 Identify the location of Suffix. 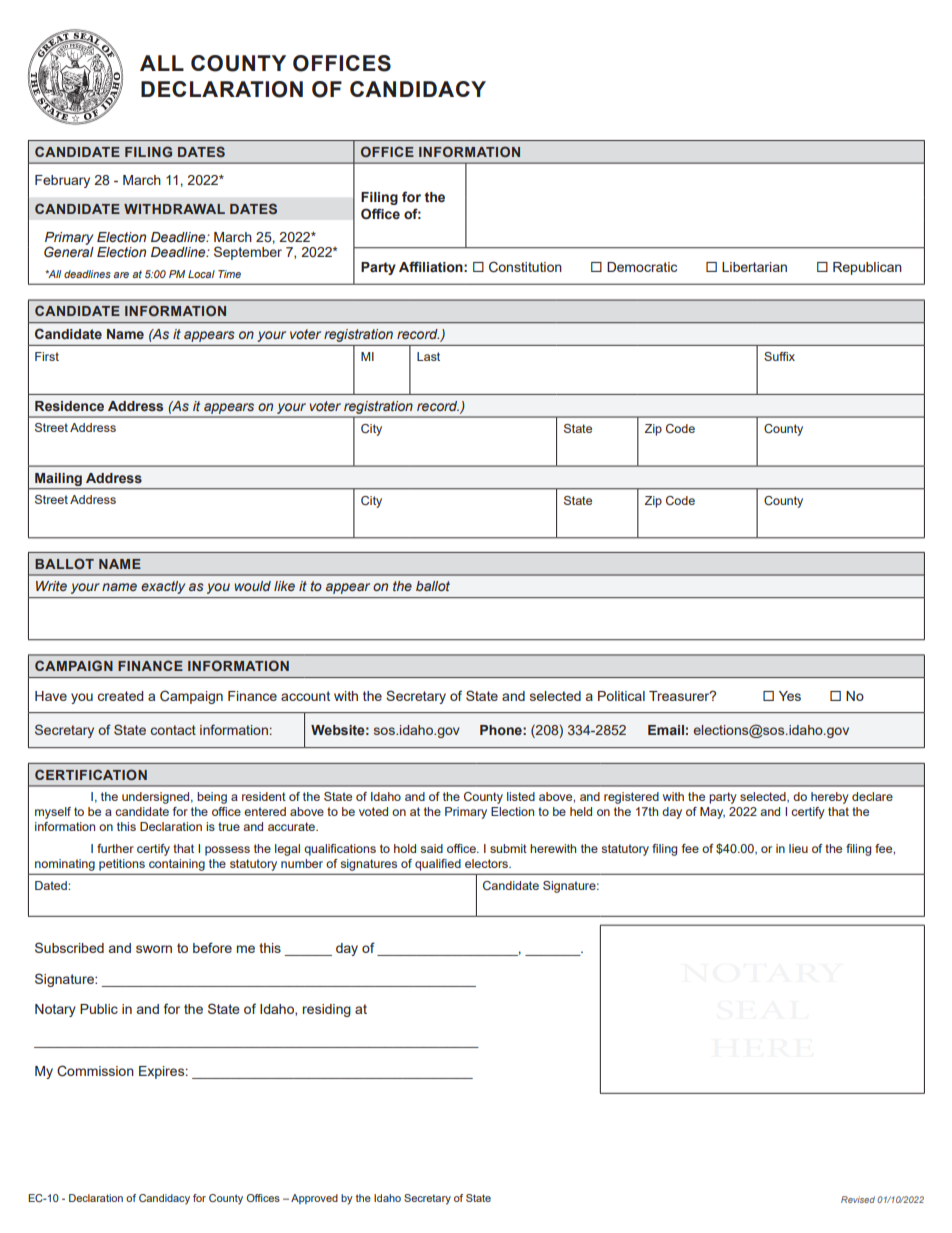
(779, 356).
